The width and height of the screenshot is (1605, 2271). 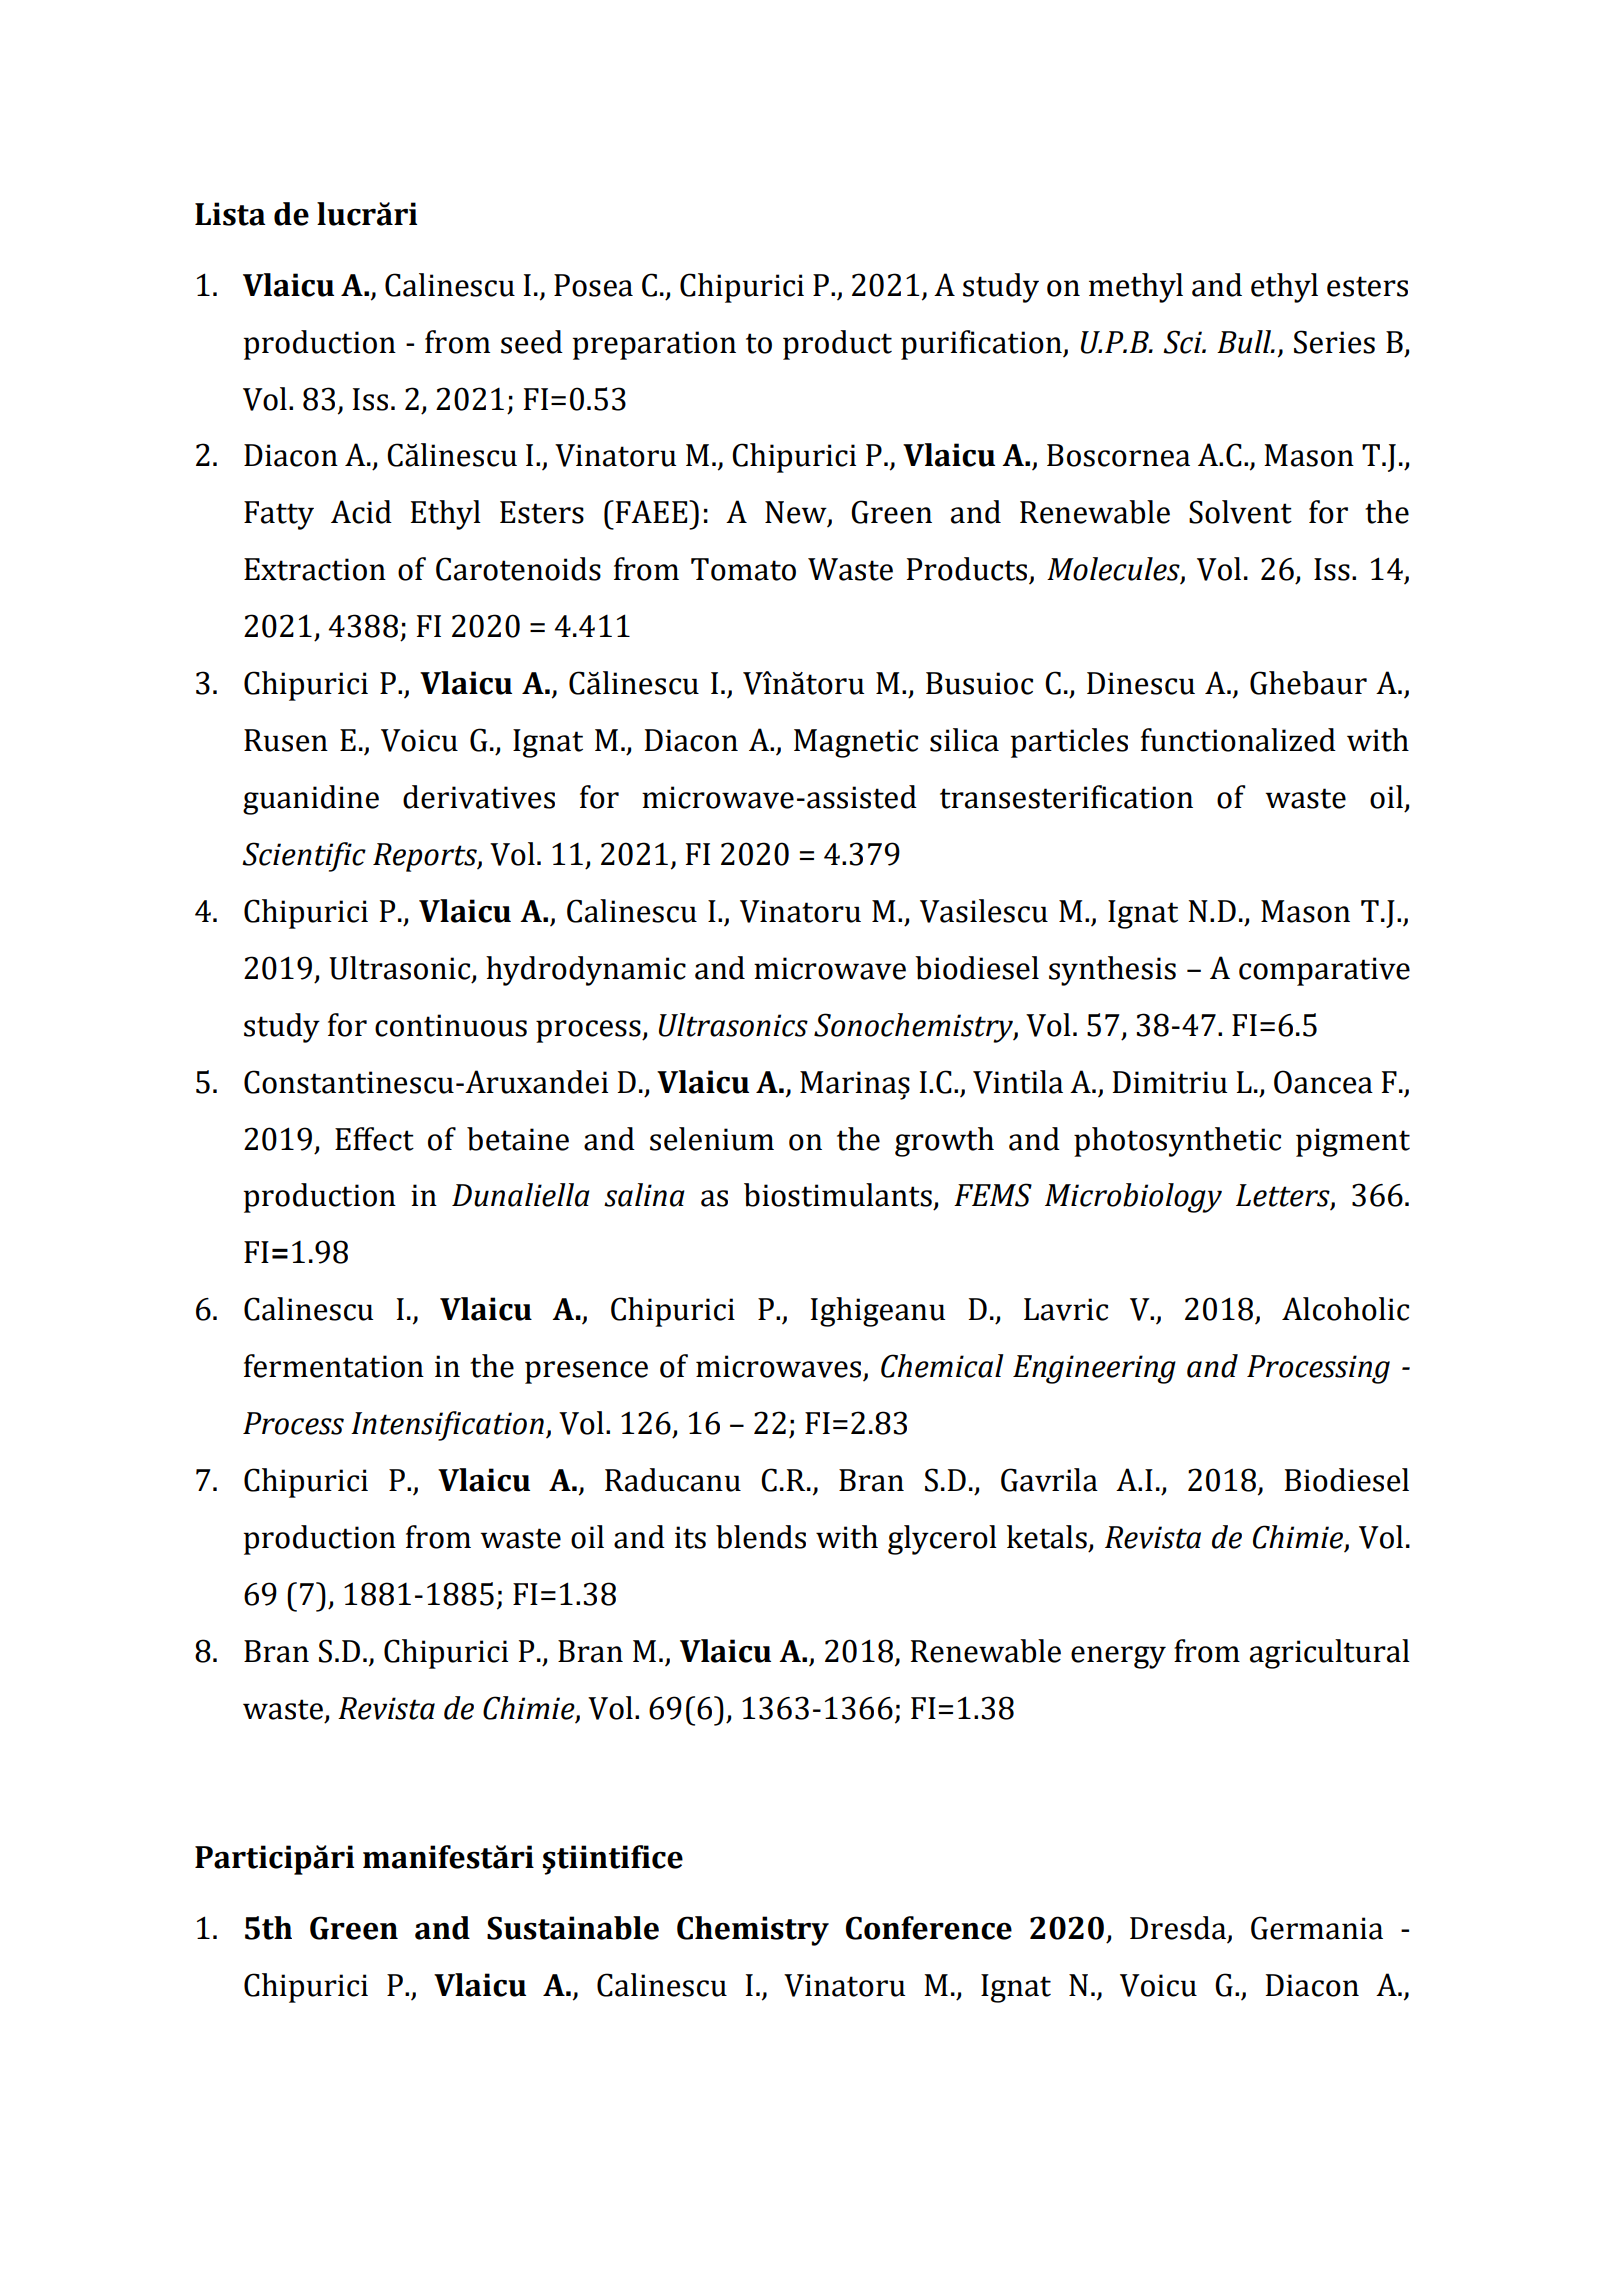 What do you see at coordinates (1112, 971) in the screenshot?
I see `synthesis` at bounding box center [1112, 971].
